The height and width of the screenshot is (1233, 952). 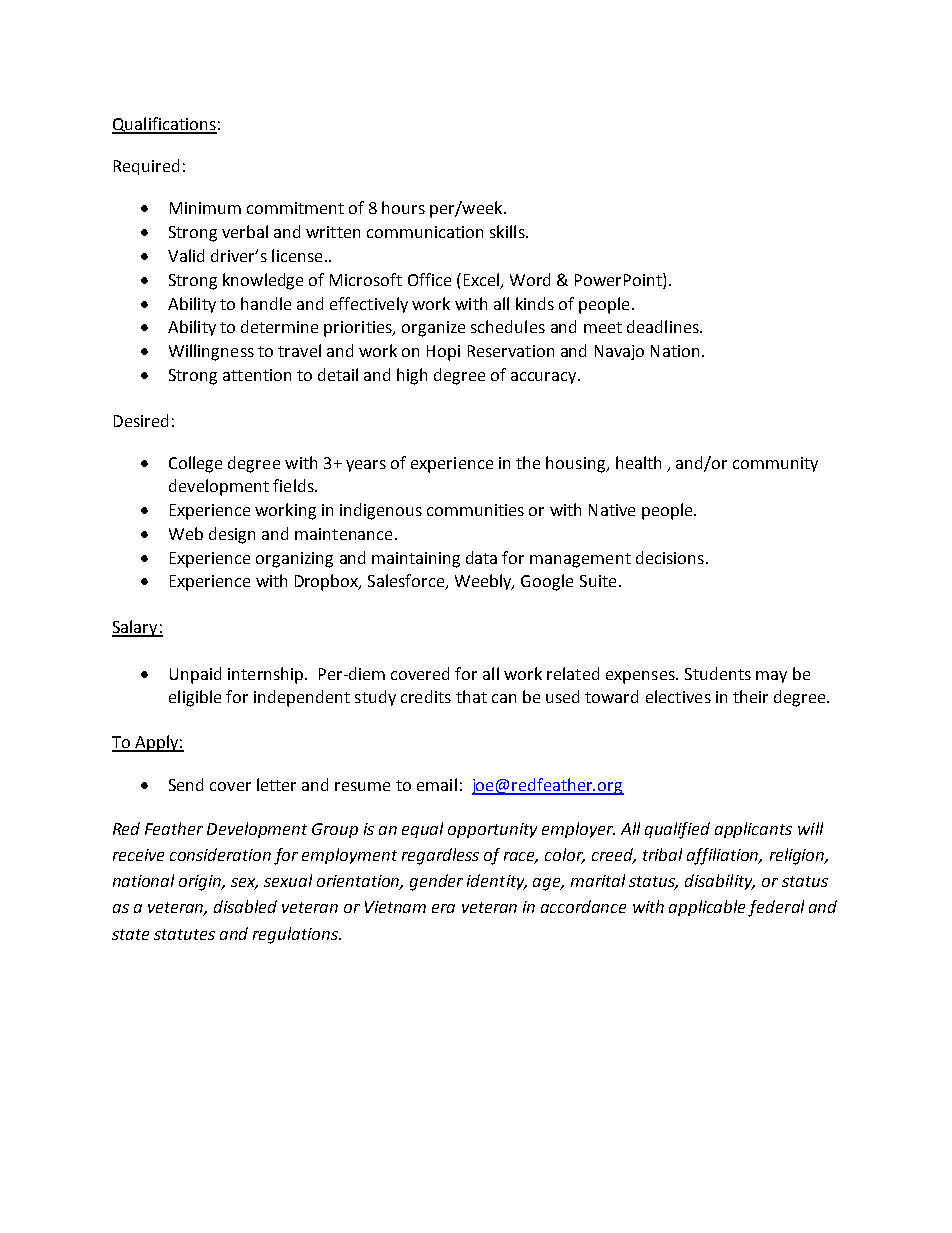 I want to click on that, so click(x=471, y=696).
